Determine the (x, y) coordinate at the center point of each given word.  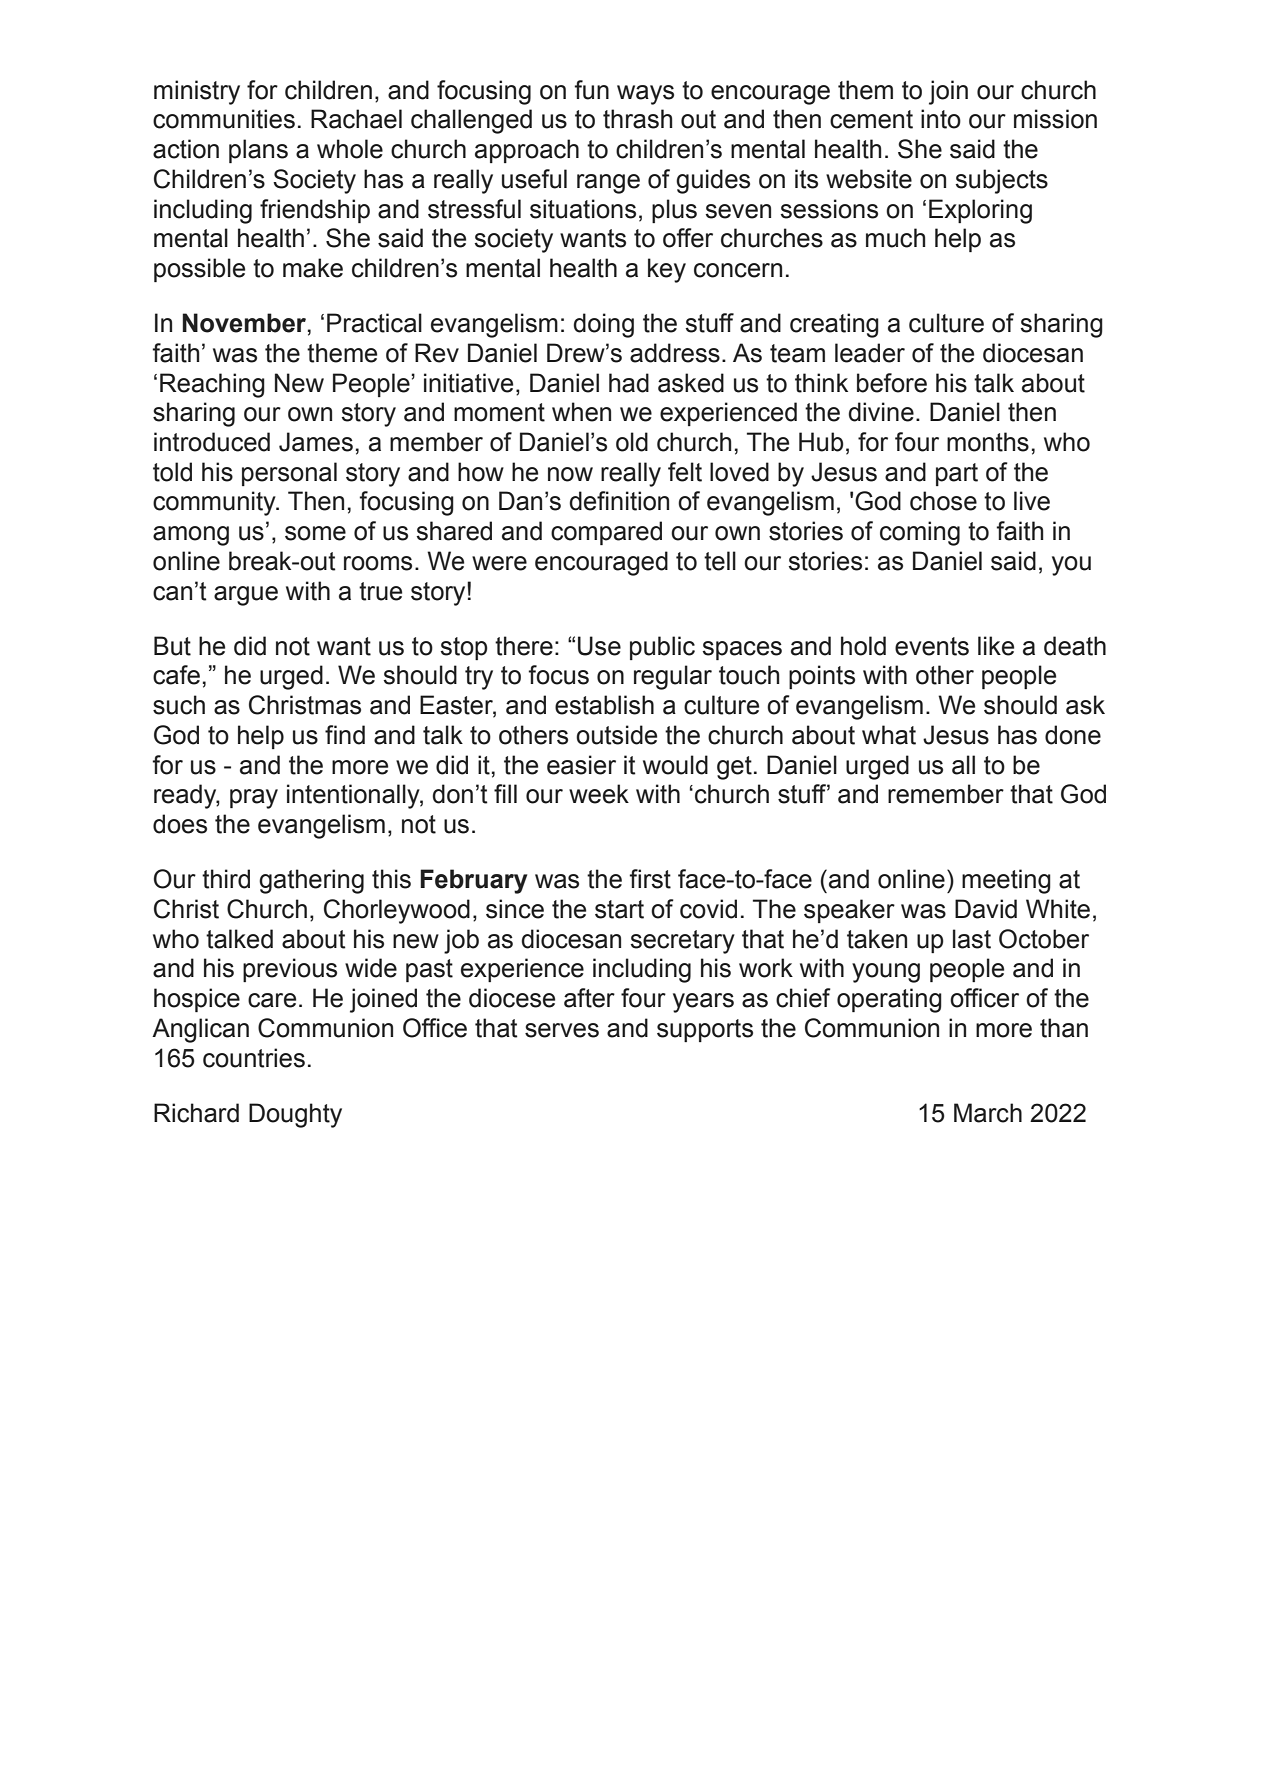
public (662, 648)
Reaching (212, 385)
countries (254, 1058)
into (941, 119)
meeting (1006, 881)
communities (224, 119)
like (996, 646)
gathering (311, 881)
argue (246, 596)
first (650, 879)
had (629, 383)
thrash (638, 119)
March (988, 1113)
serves (562, 1030)
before (892, 383)
